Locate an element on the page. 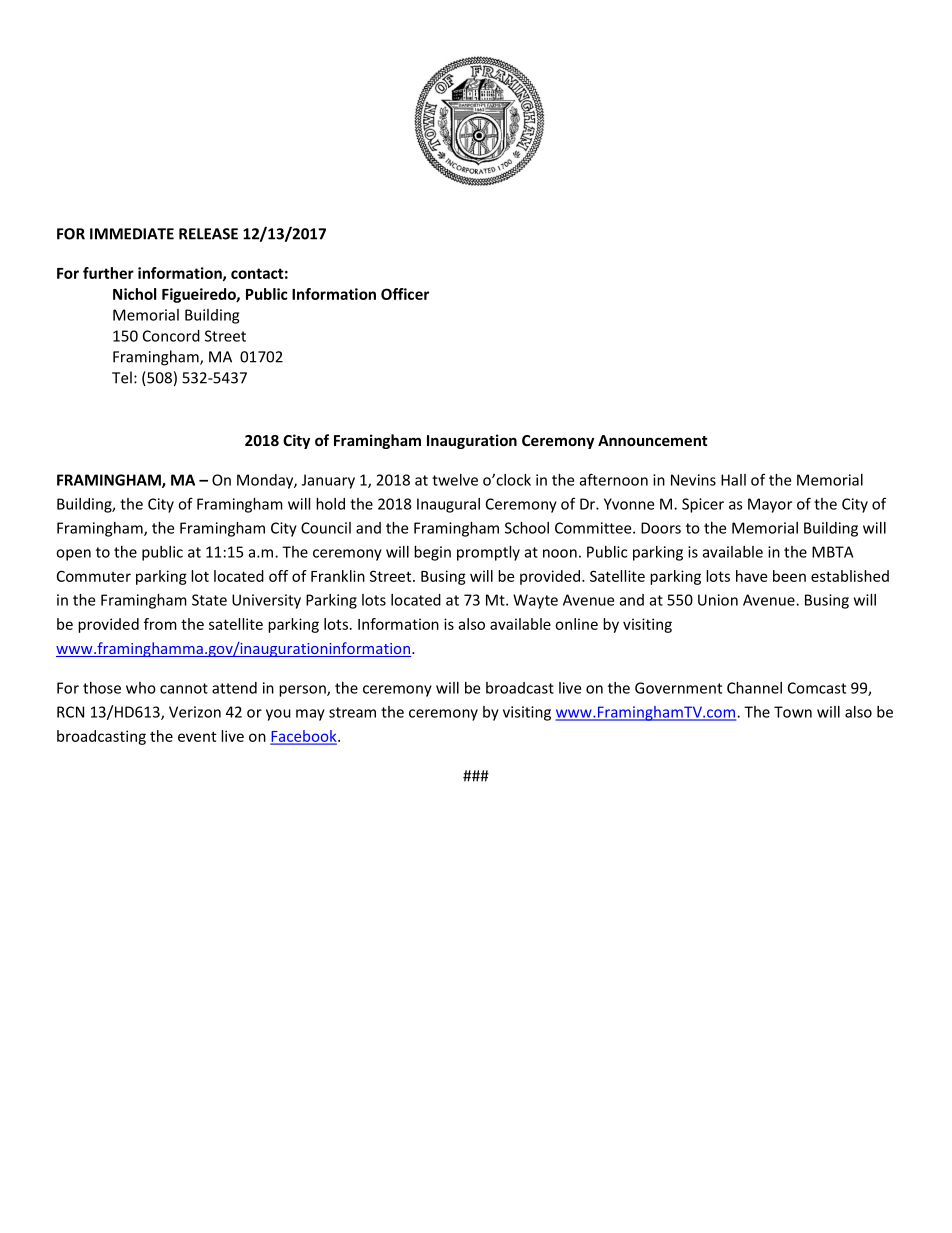 The image size is (952, 1233). stream is located at coordinates (352, 712).
